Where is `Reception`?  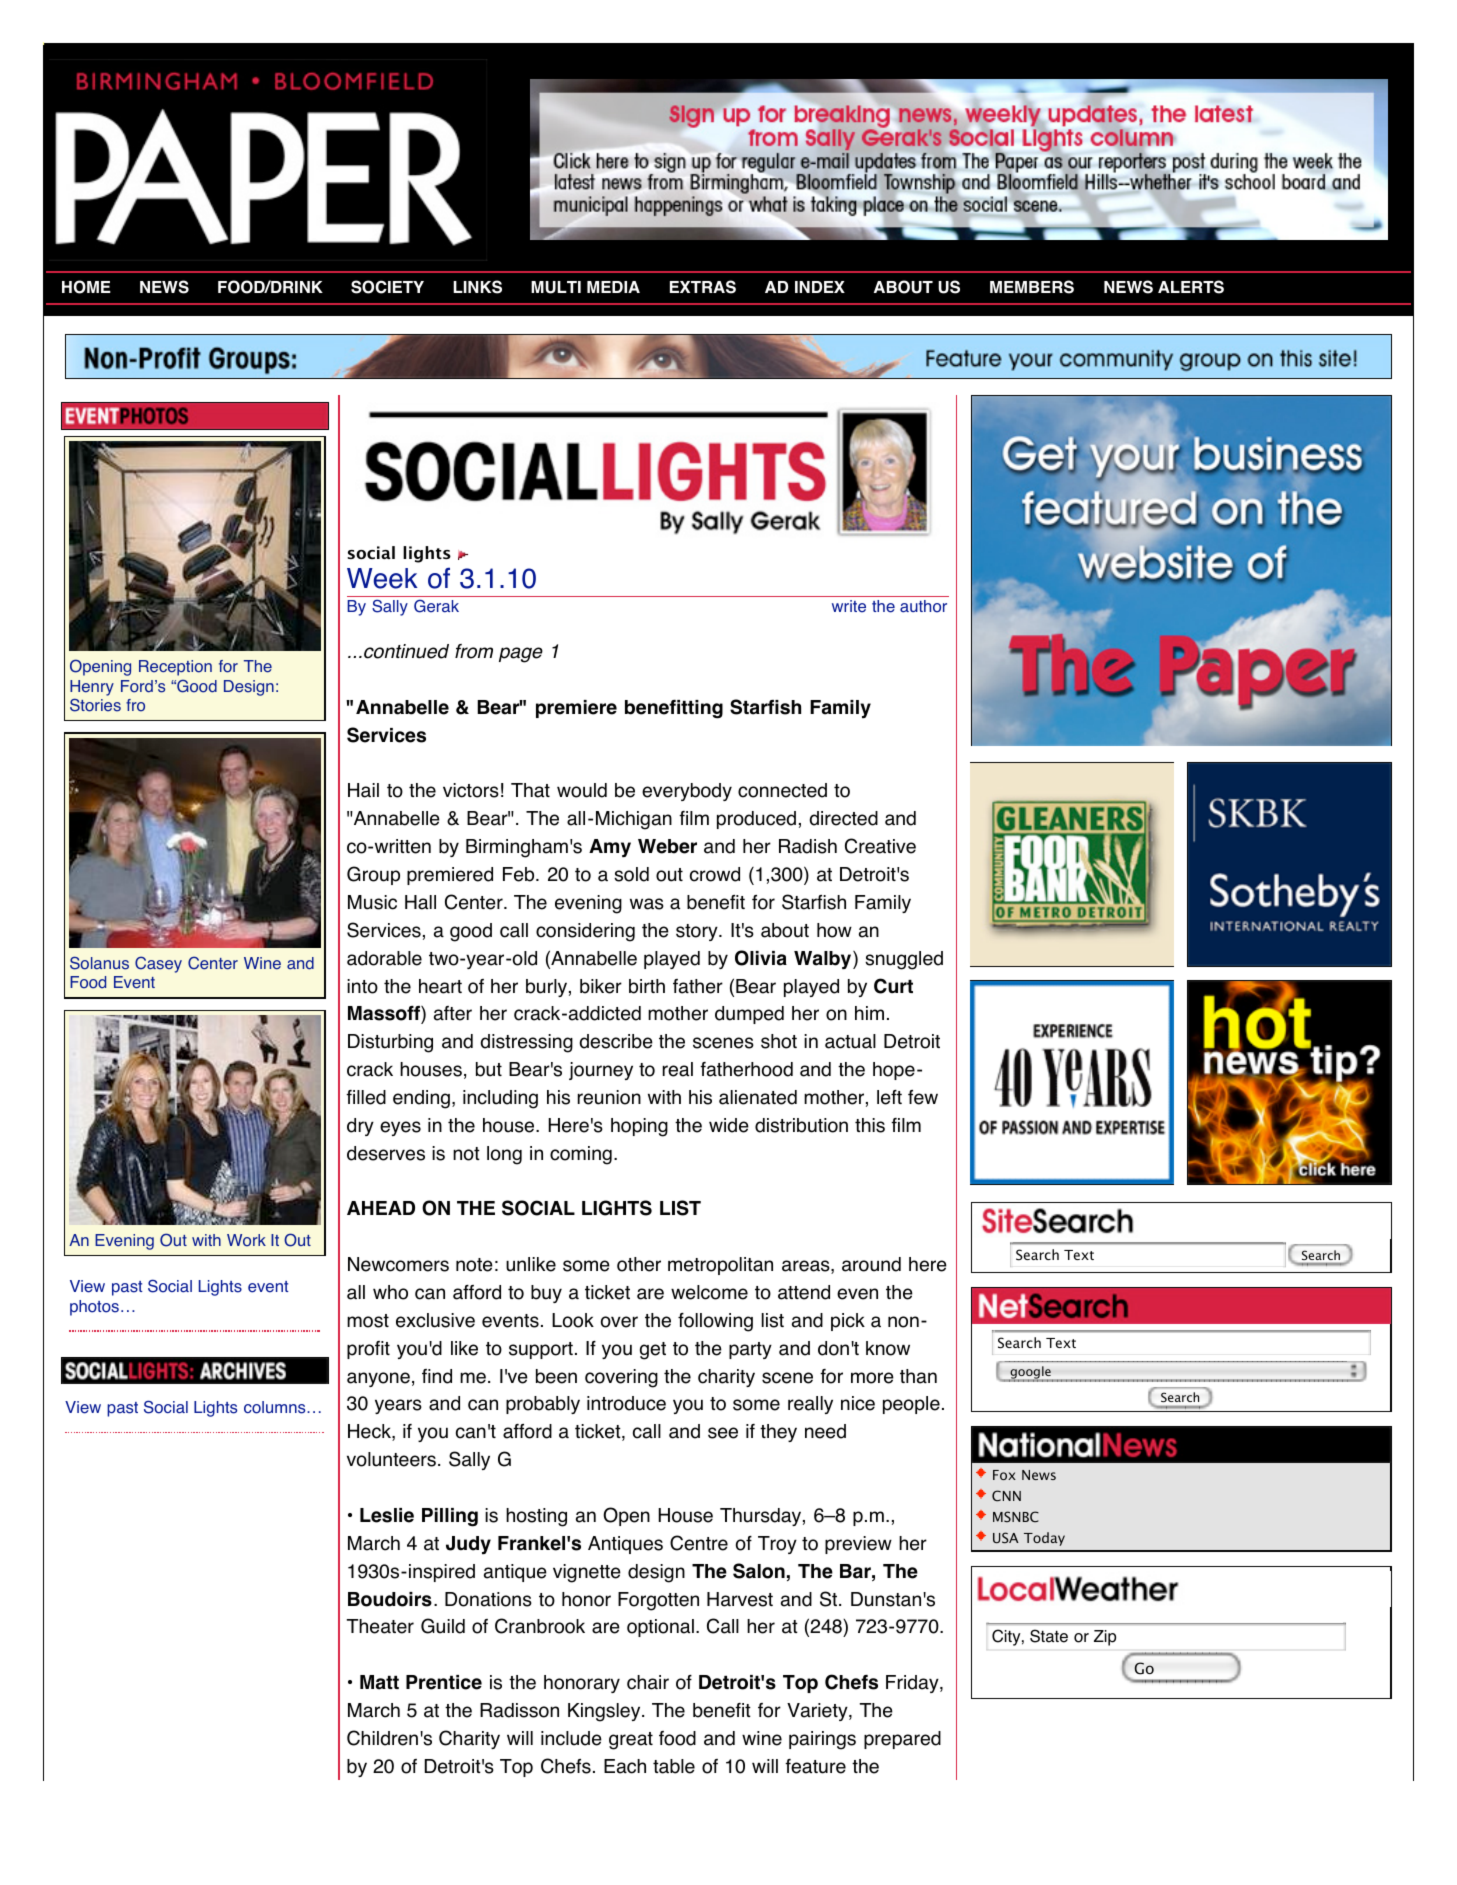
Reception is located at coordinates (175, 668).
